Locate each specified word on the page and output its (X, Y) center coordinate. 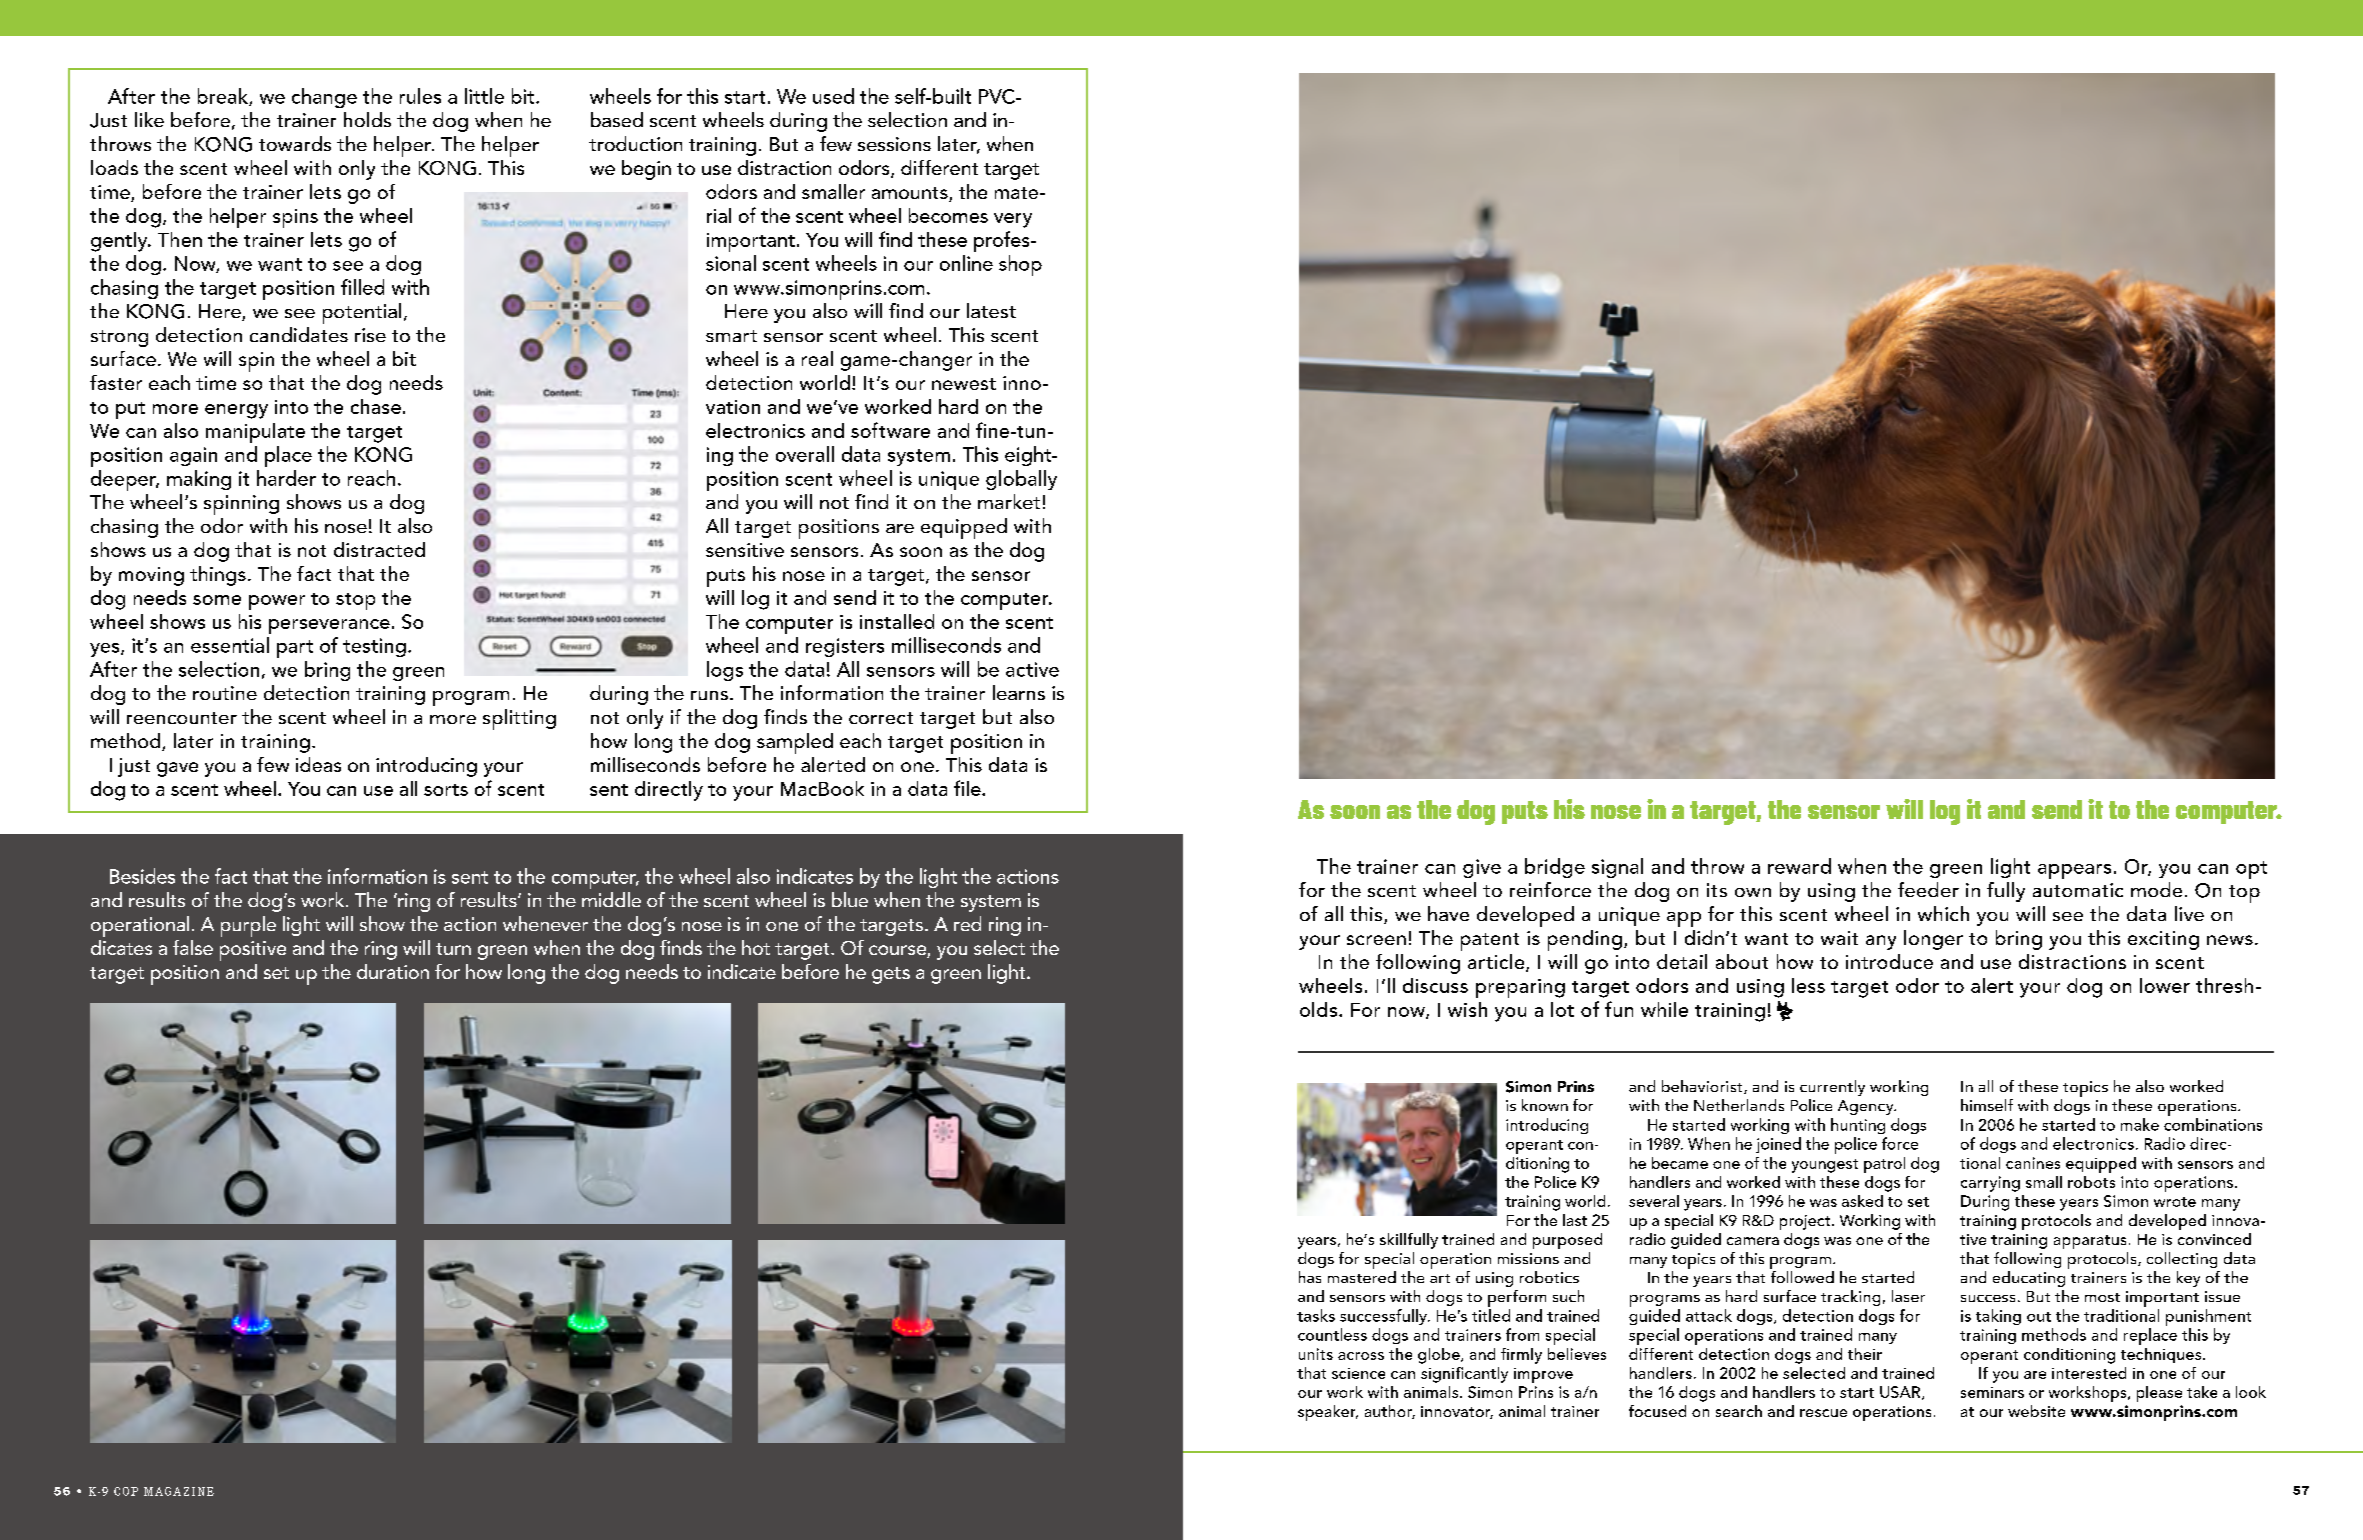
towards (295, 143)
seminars (1992, 1392)
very (1013, 220)
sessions (894, 144)
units (1316, 1354)
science (1358, 1373)
